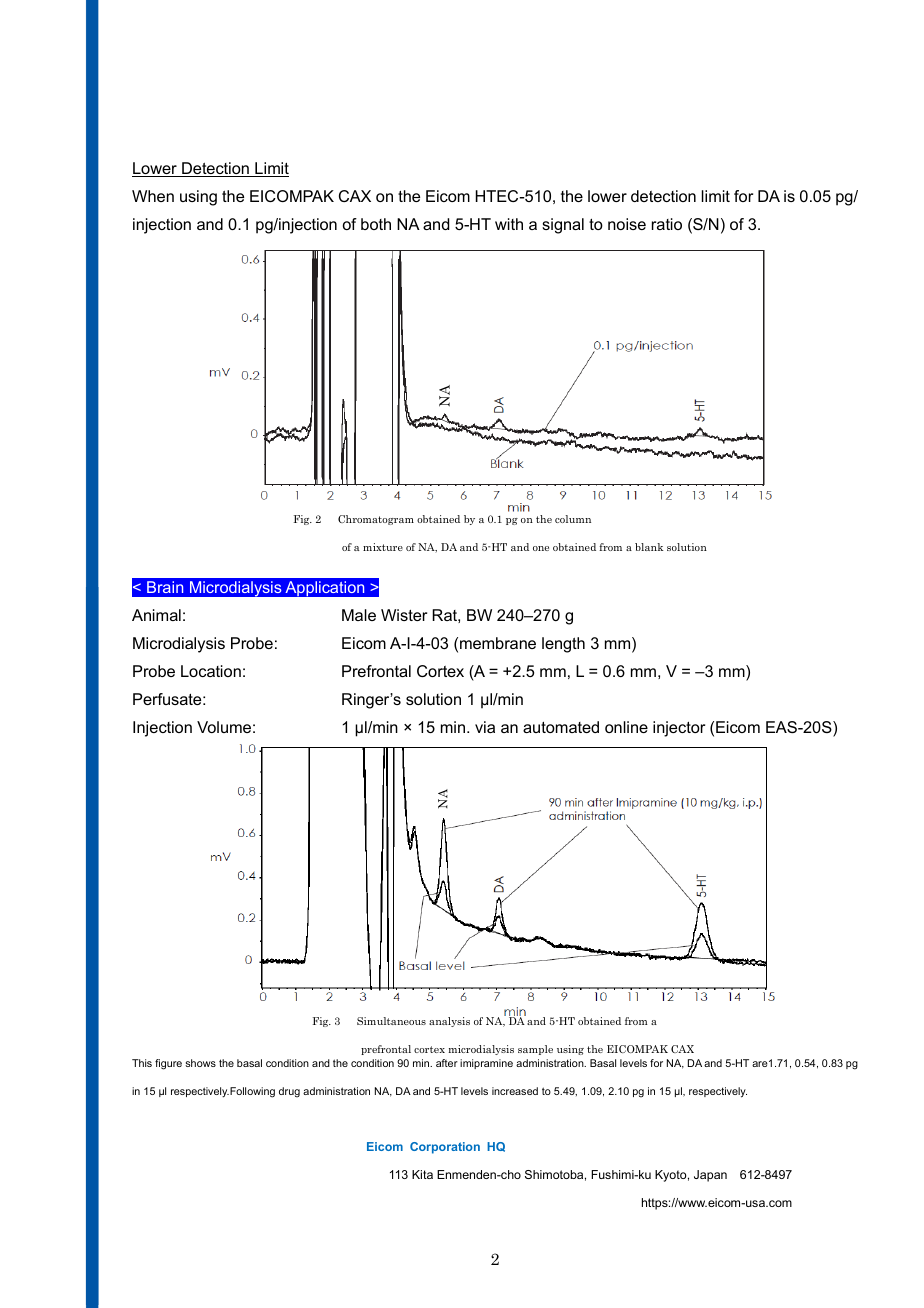 Image resolution: width=924 pixels, height=1308 pixels. Describe the element at coordinates (627, 224) in the screenshot. I see `noise` at that location.
